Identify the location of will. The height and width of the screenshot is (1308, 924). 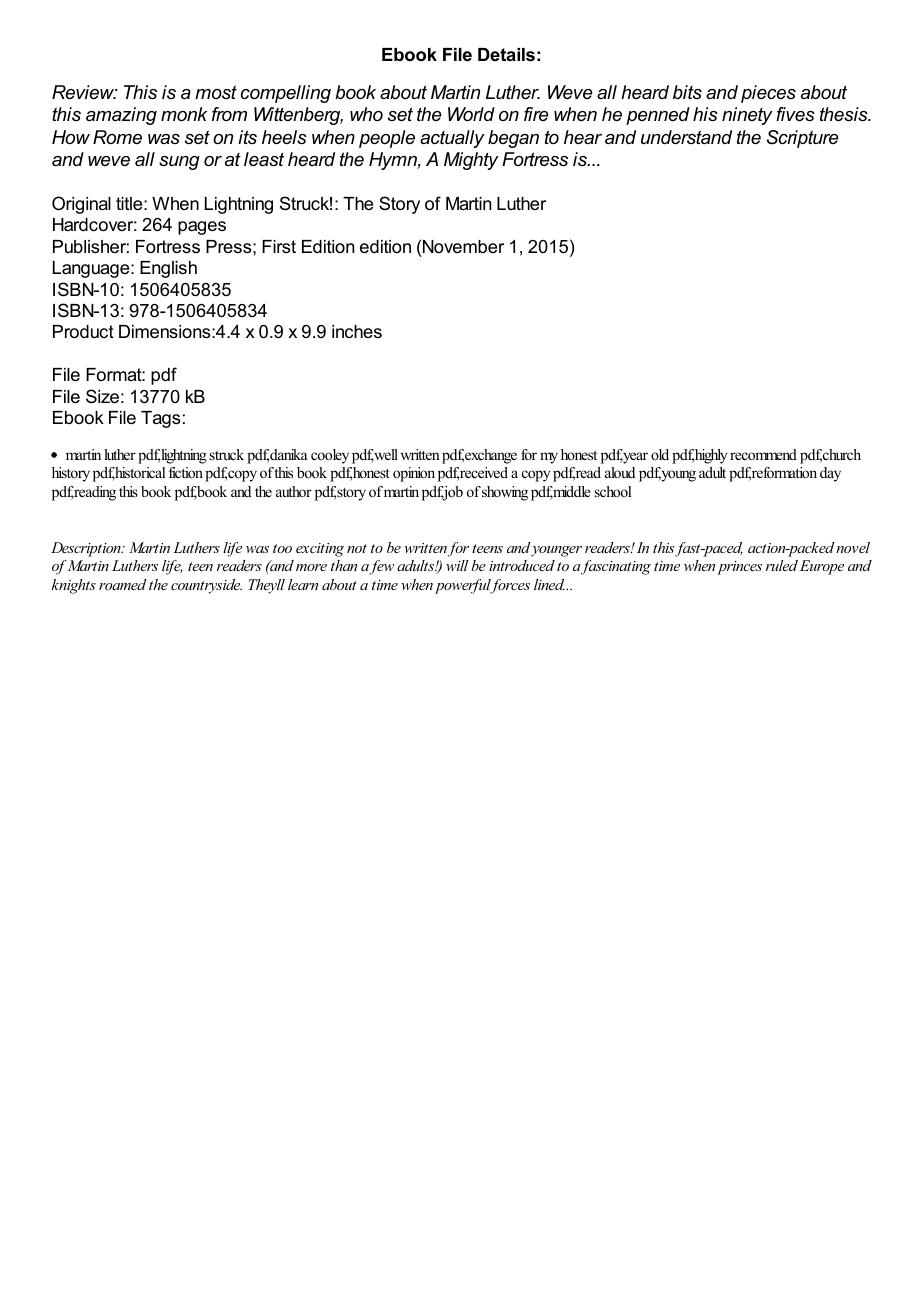
(457, 565).
